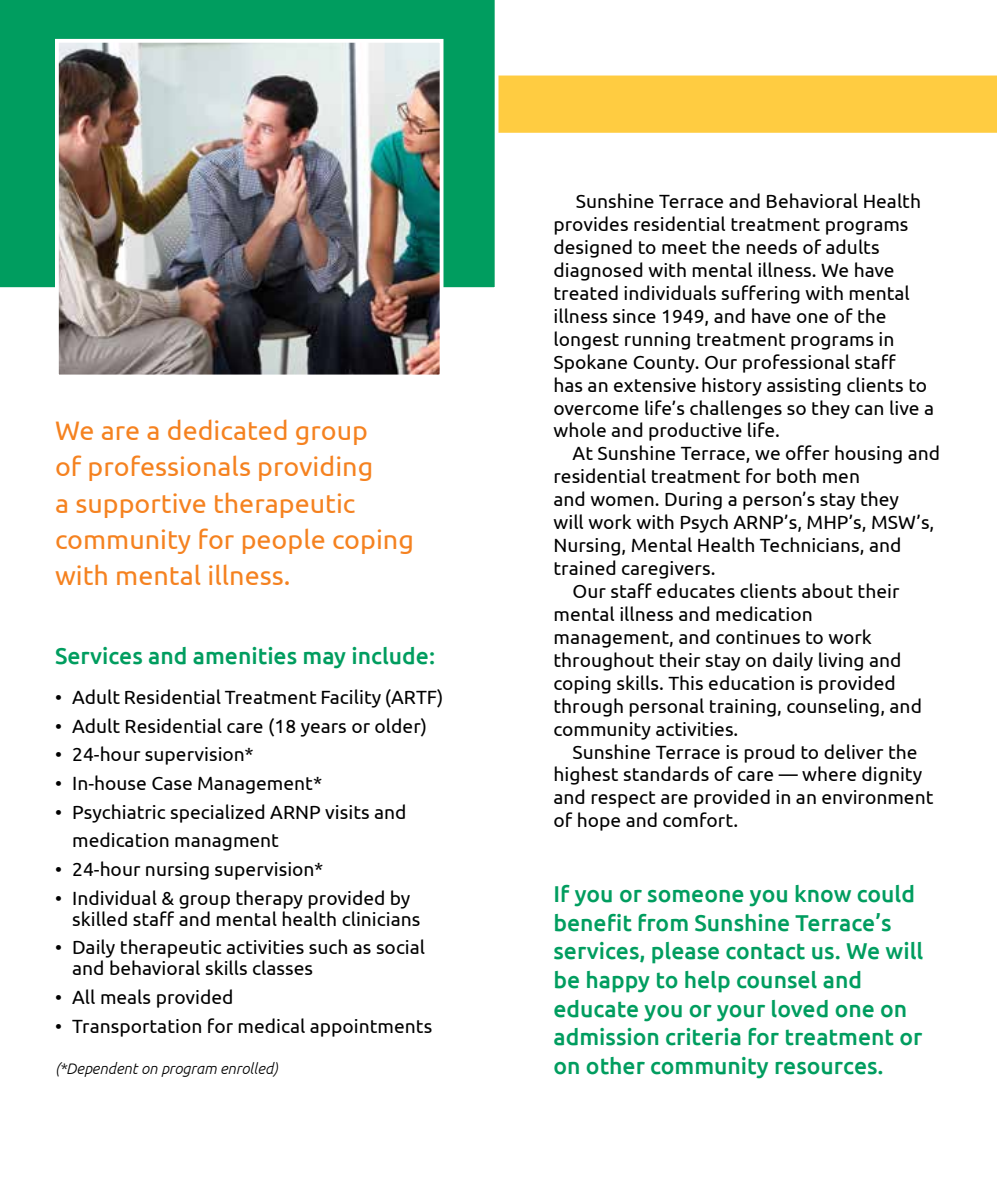 The image size is (997, 1204). I want to click on continues, so click(758, 637).
